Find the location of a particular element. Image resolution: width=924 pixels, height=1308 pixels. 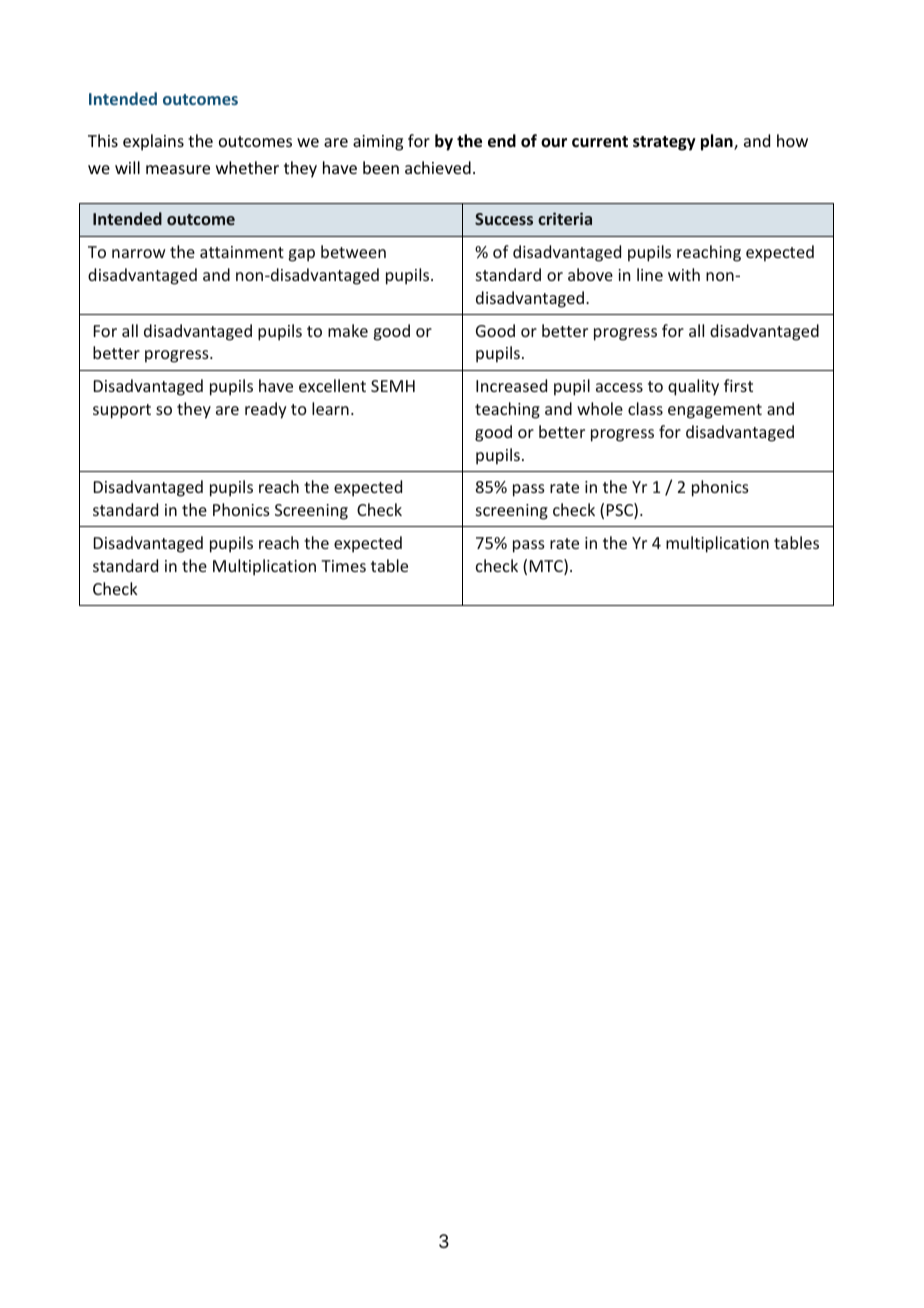

explains is located at coordinates (153, 142).
